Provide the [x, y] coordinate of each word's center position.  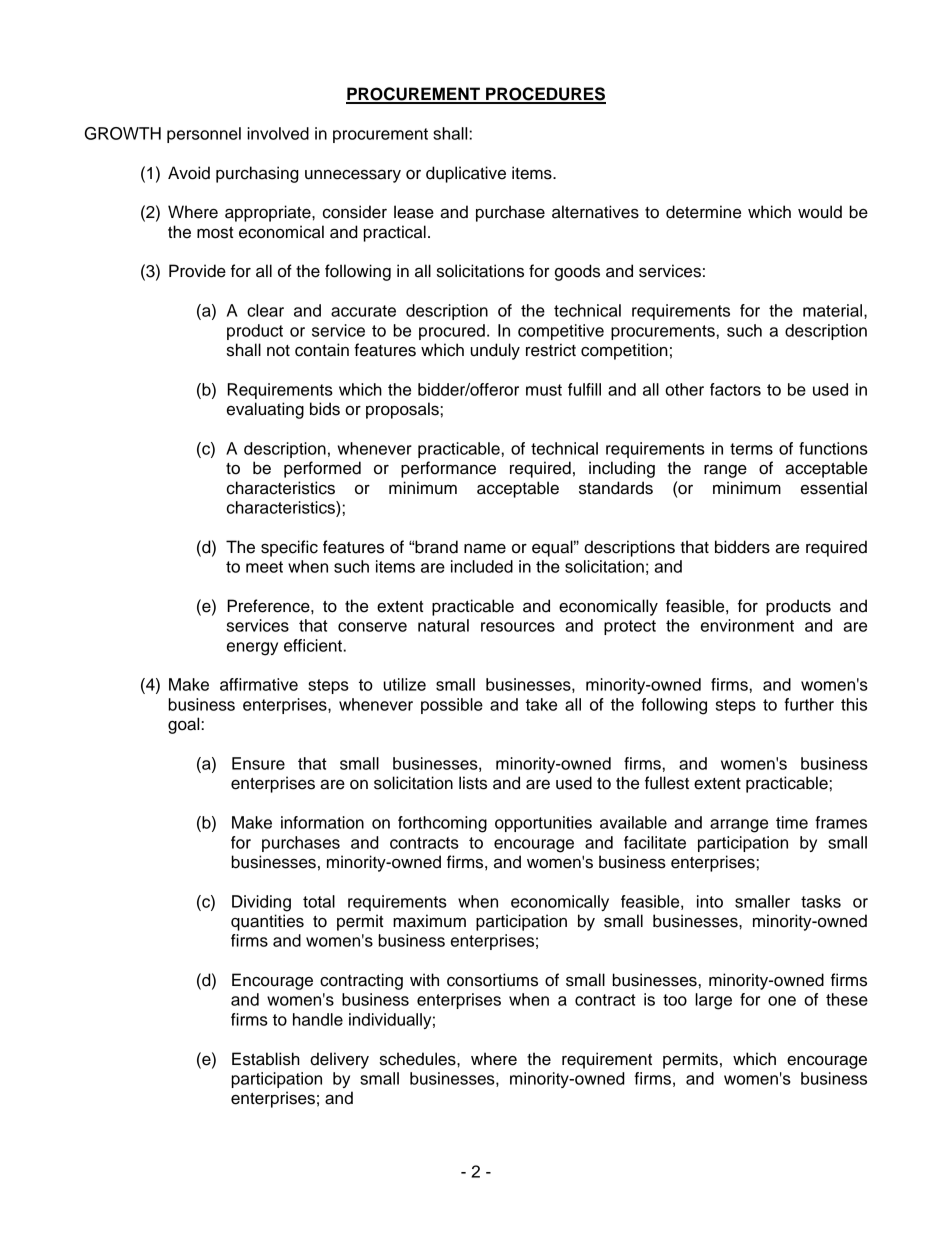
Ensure [258, 763]
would [820, 212]
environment [747, 625]
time [792, 822]
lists [473, 783]
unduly [495, 351]
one [782, 1001]
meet [264, 567]
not [278, 351]
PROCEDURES [545, 95]
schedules [419, 1059]
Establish [266, 1059]
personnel [204, 135]
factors [735, 389]
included [482, 566]
